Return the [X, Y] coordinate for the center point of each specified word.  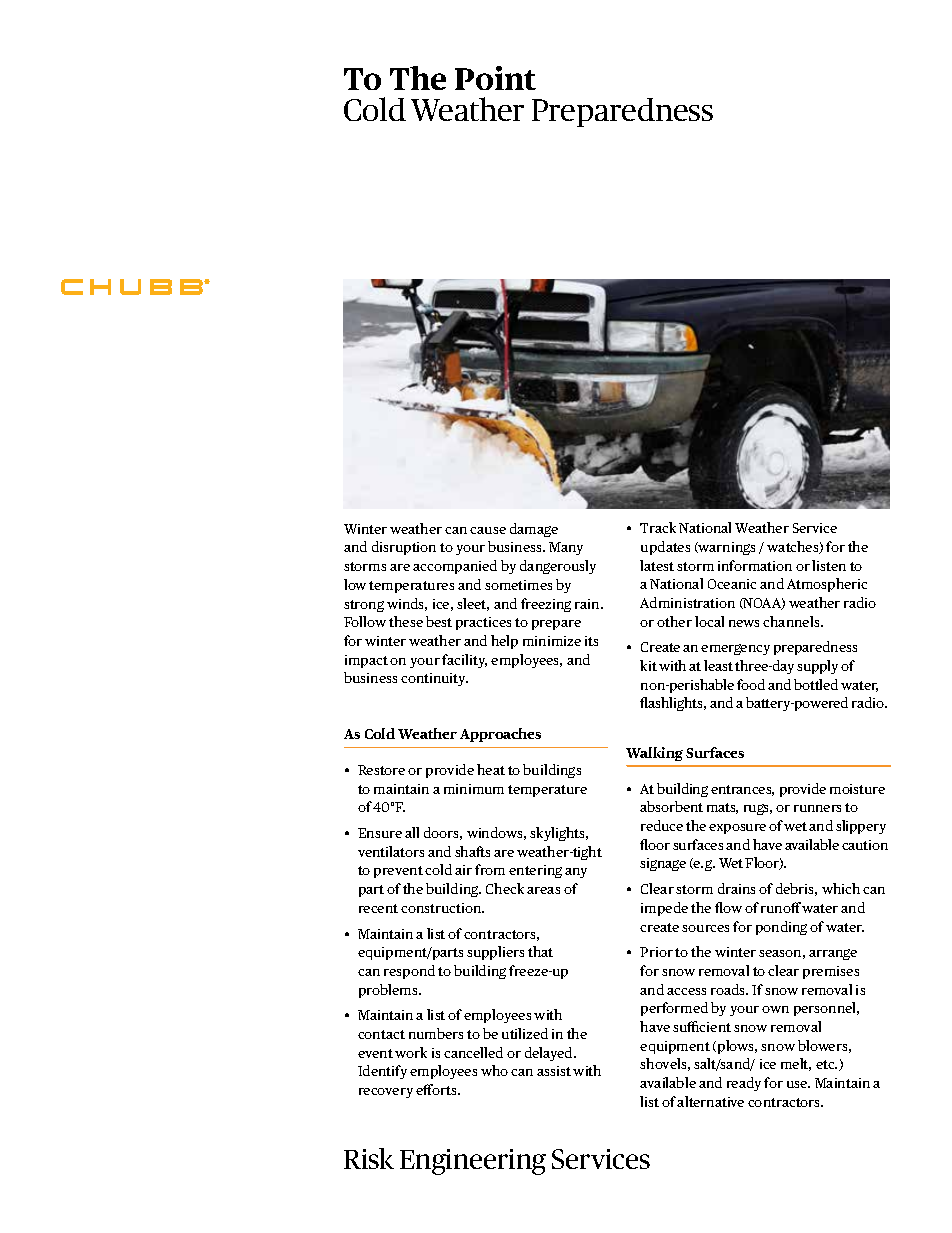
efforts [437, 1089]
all [412, 832]
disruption [404, 548]
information [755, 565]
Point [495, 78]
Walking [654, 754]
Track [658, 527]
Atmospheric [827, 585]
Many [566, 548]
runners [817, 808]
